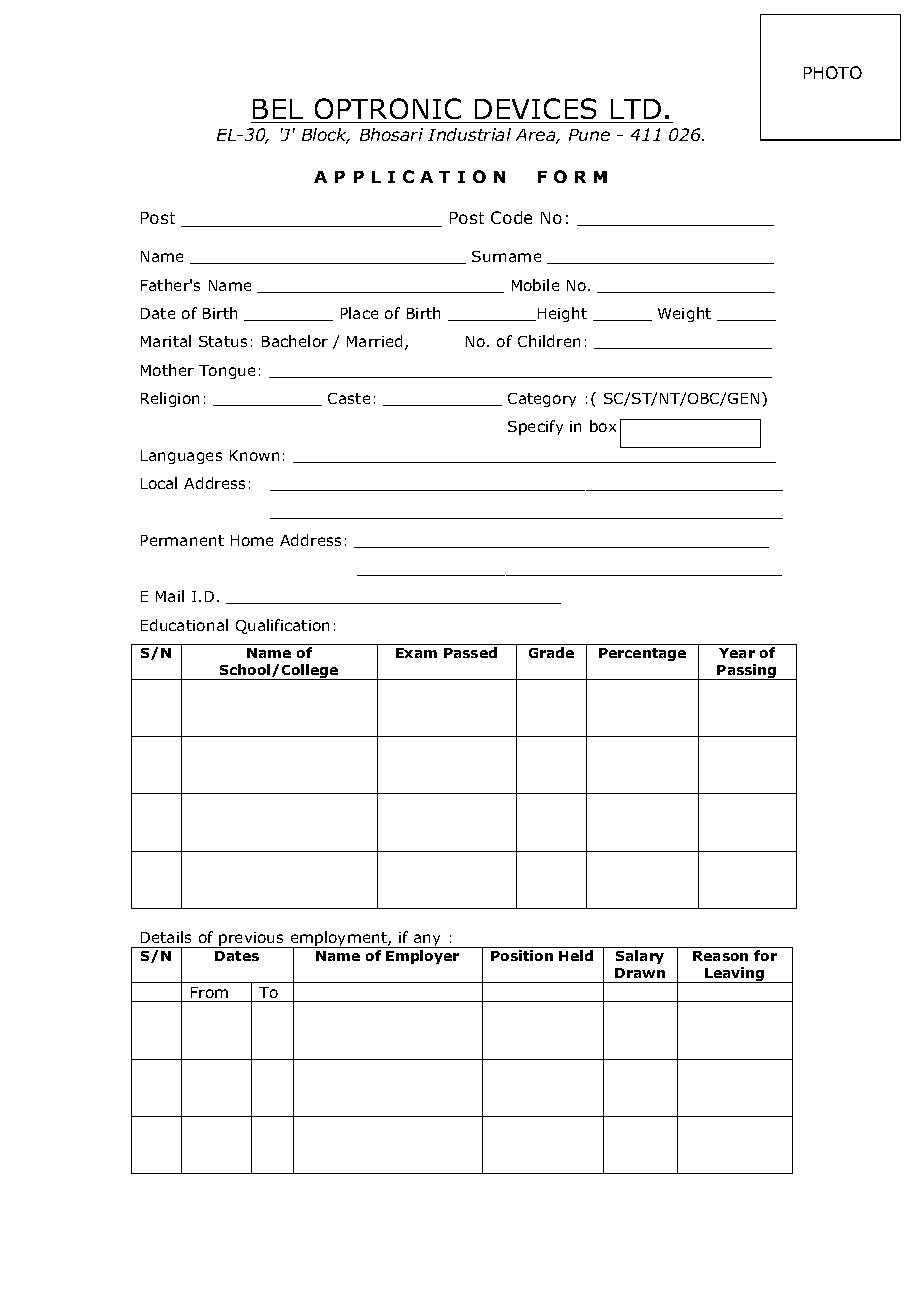 Image resolution: width=924 pixels, height=1307 pixels. Describe the element at coordinates (278, 109) in the screenshot. I see `BEL` at that location.
